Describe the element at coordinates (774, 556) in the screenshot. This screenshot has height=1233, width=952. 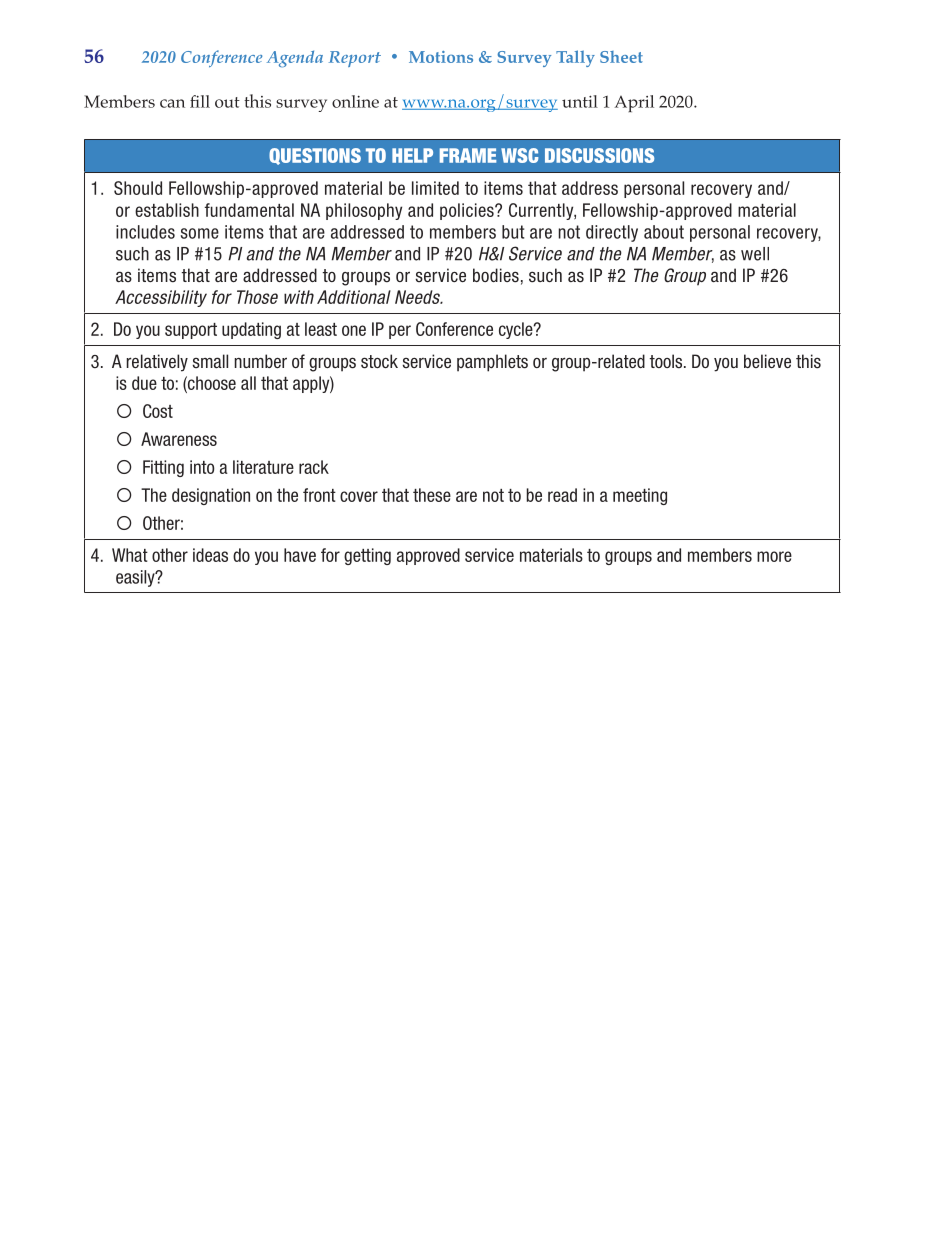
I see `more` at that location.
